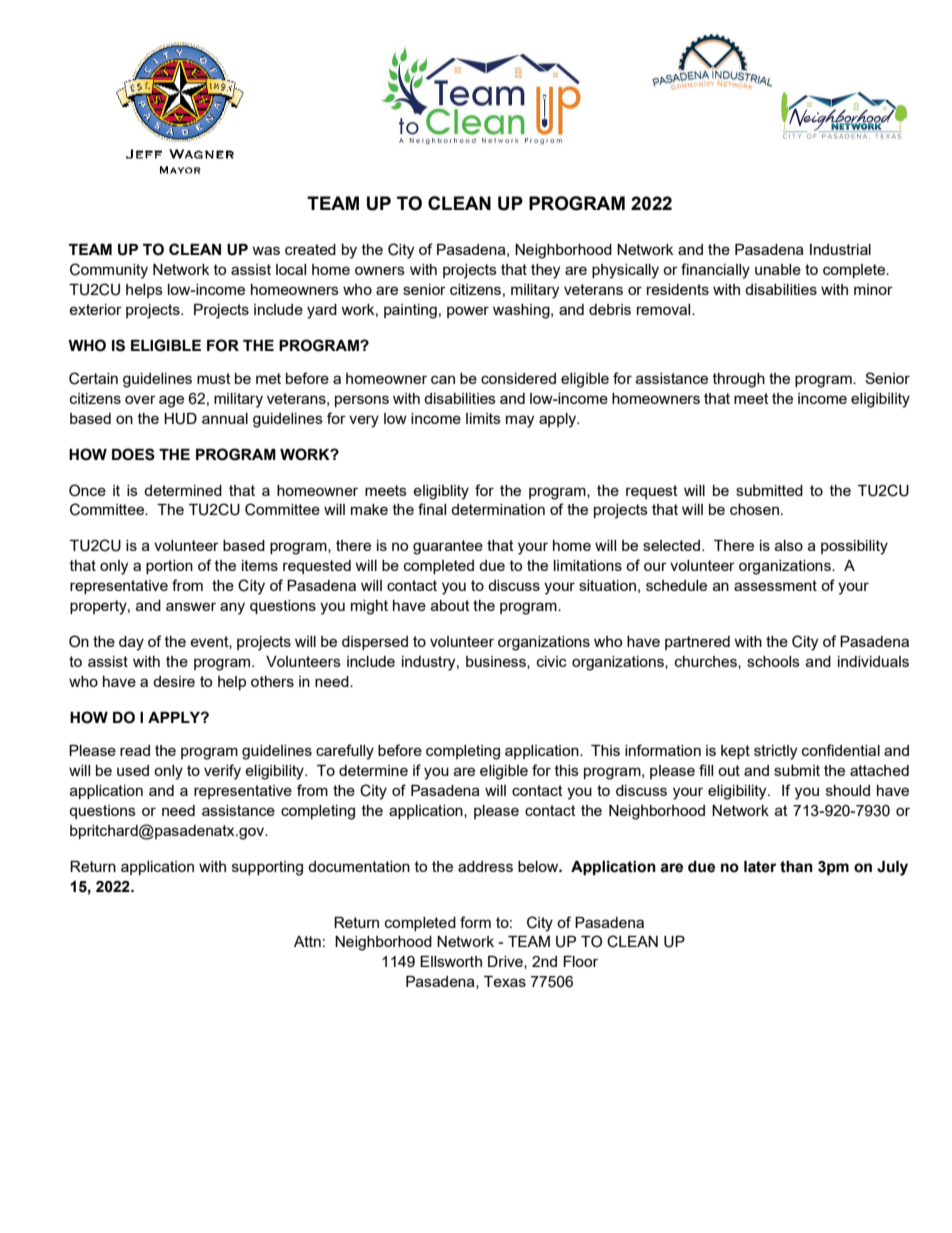 This screenshot has width=952, height=1233. I want to click on they, so click(545, 271).
